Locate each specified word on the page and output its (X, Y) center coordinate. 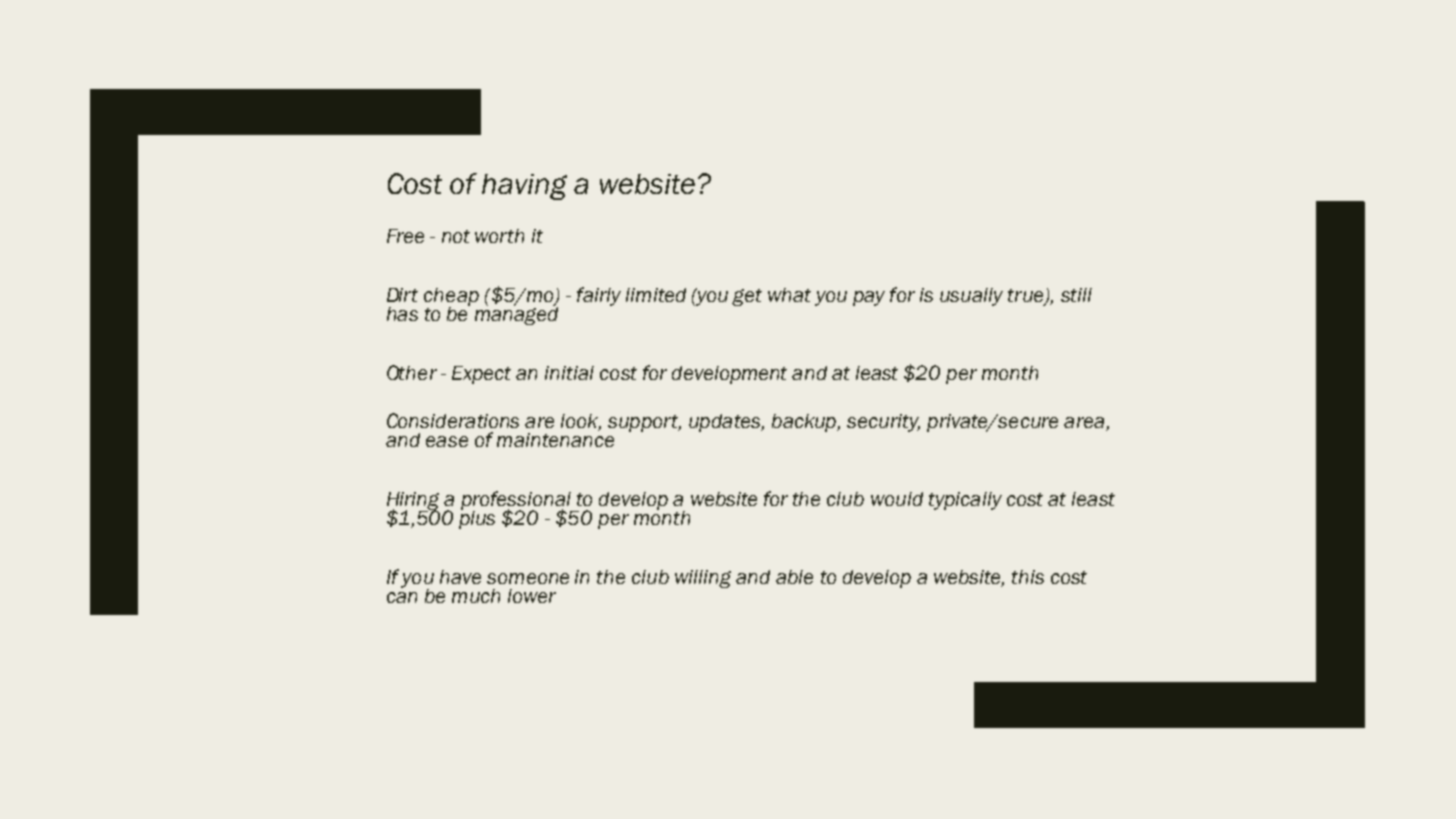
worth (499, 236)
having (524, 187)
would (897, 499)
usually (971, 297)
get (747, 297)
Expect (481, 375)
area (1085, 424)
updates (725, 423)
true (1027, 297)
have (460, 577)
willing (703, 579)
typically (965, 501)
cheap (451, 298)
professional (517, 501)
